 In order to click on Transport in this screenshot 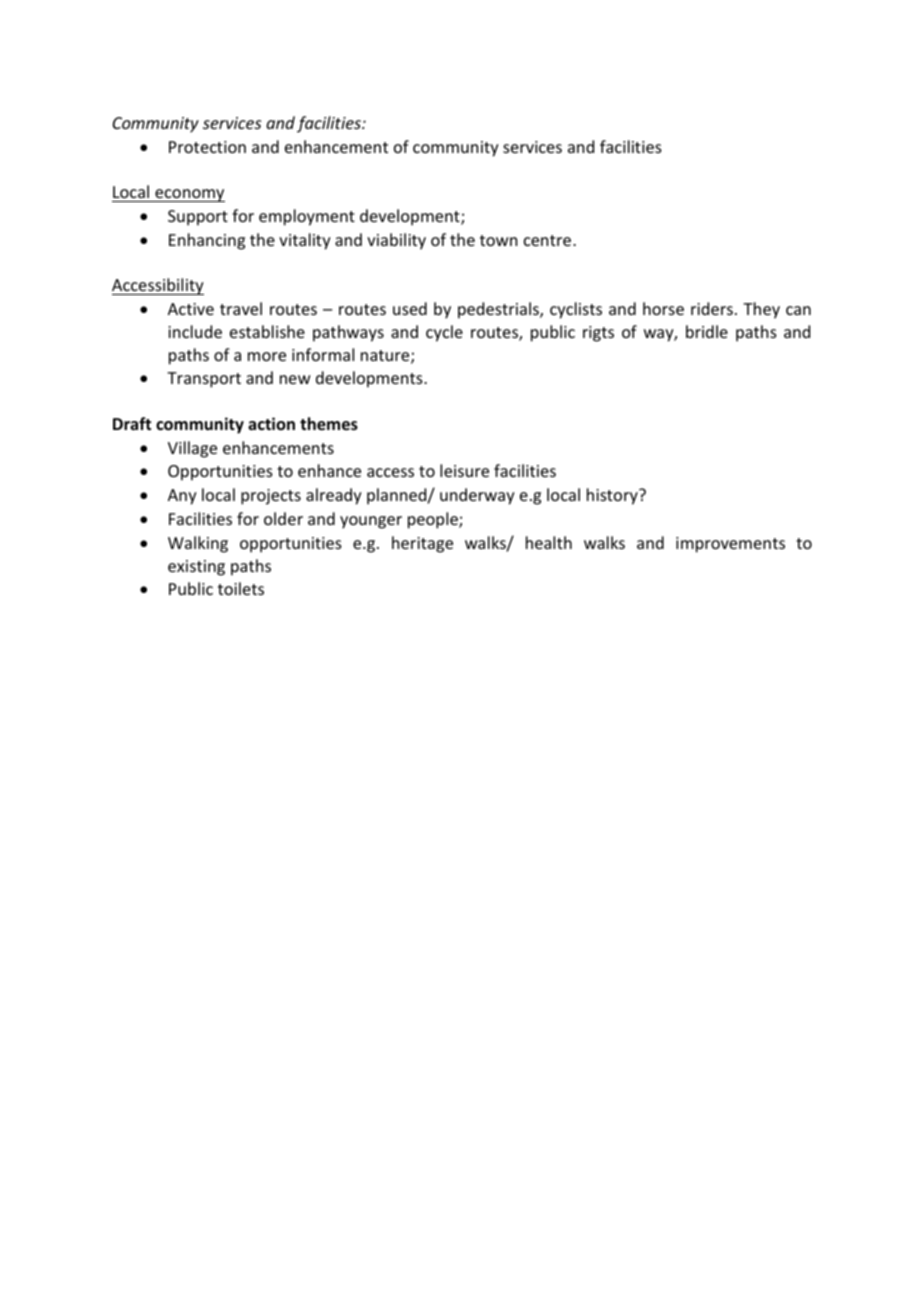, I will do `click(204, 380)`.
